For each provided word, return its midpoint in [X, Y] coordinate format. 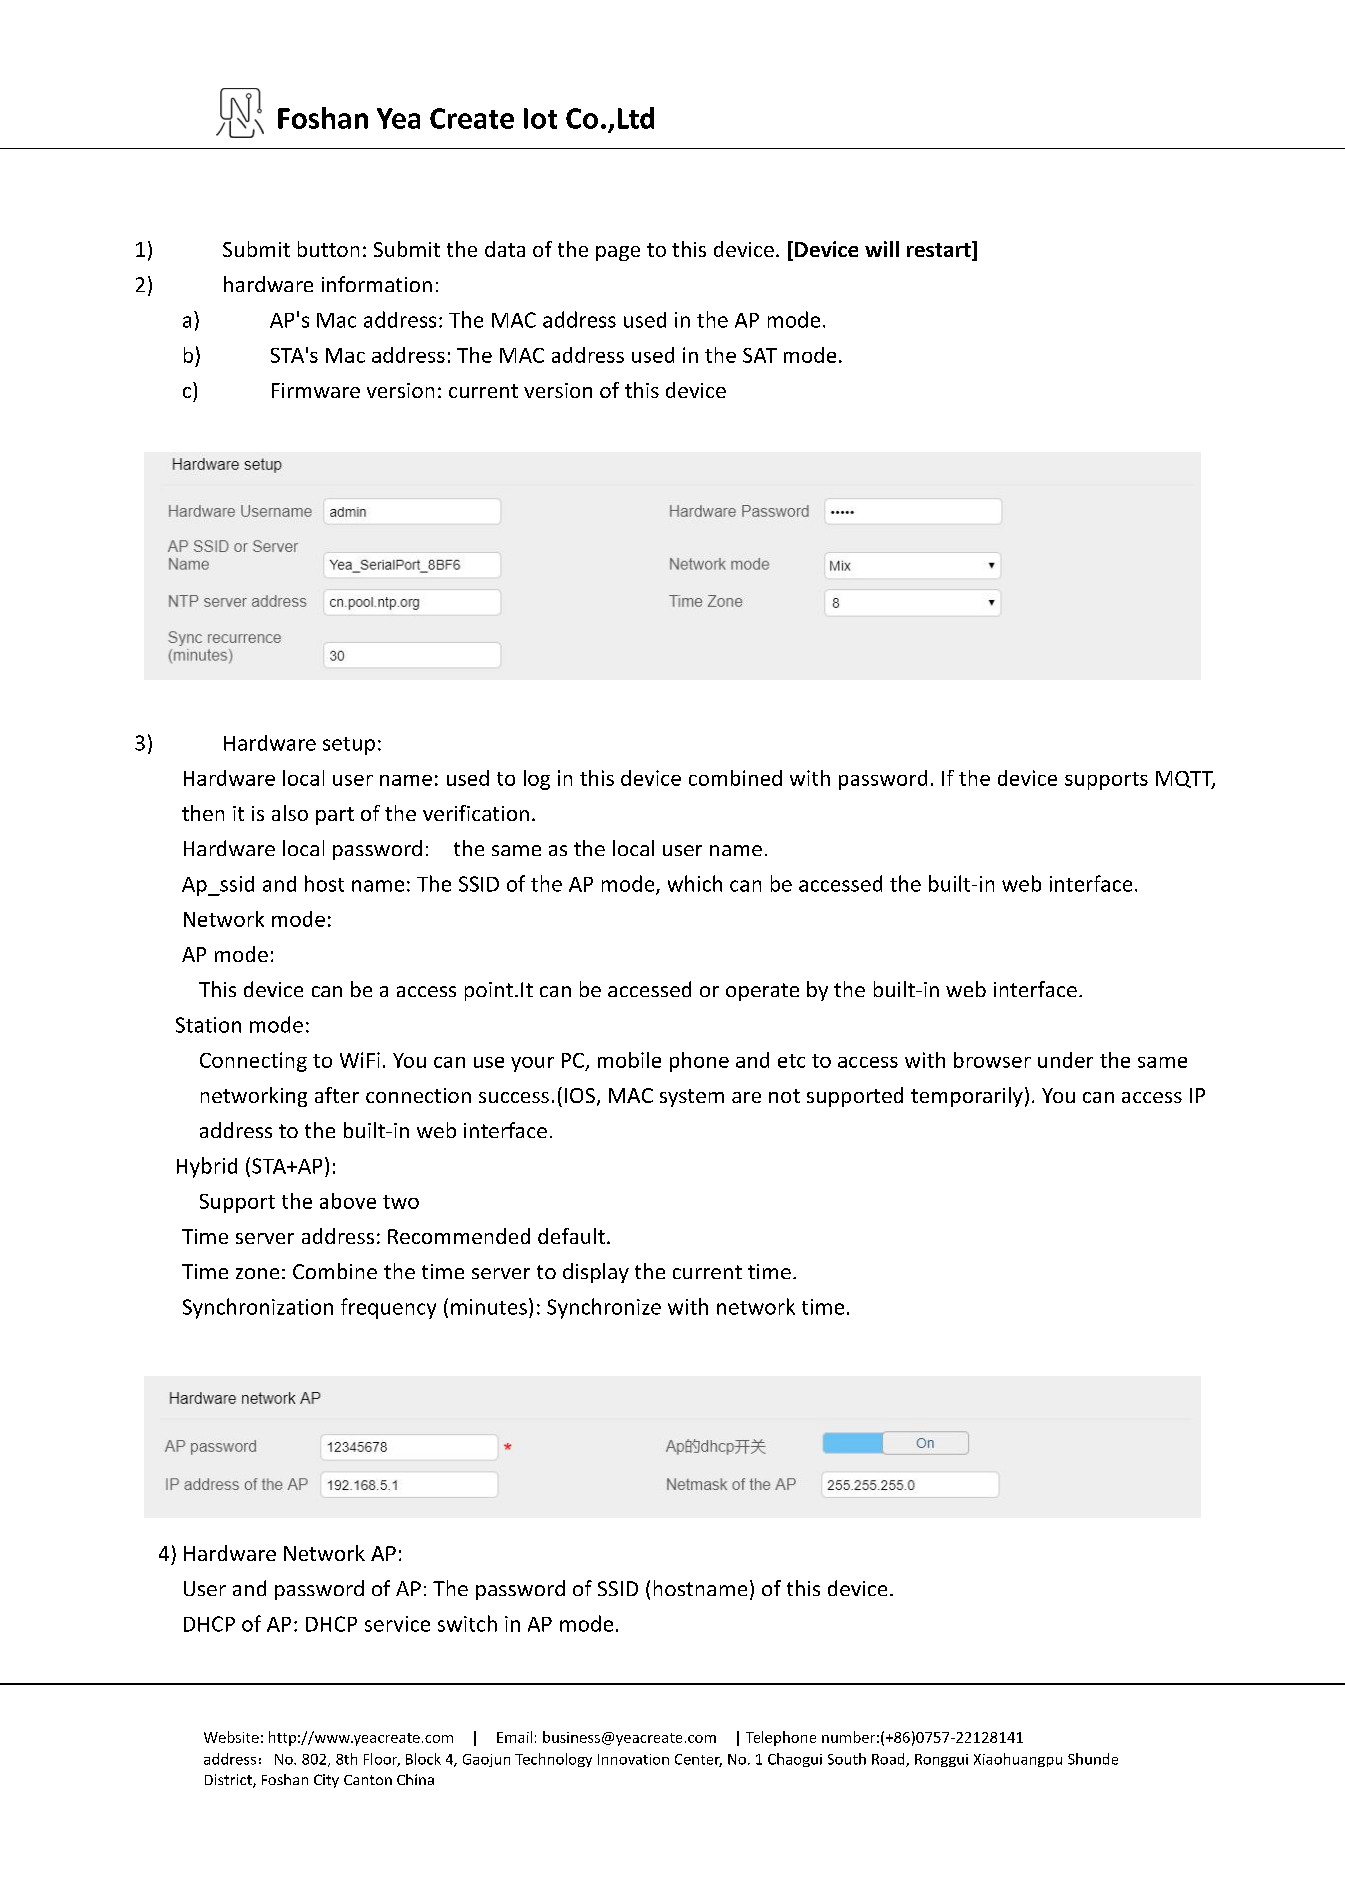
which [695, 883]
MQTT [1185, 780]
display [596, 1273]
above [348, 1201]
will [882, 249]
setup [349, 746]
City [326, 1781]
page [618, 253]
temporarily [967, 1097]
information [377, 284]
